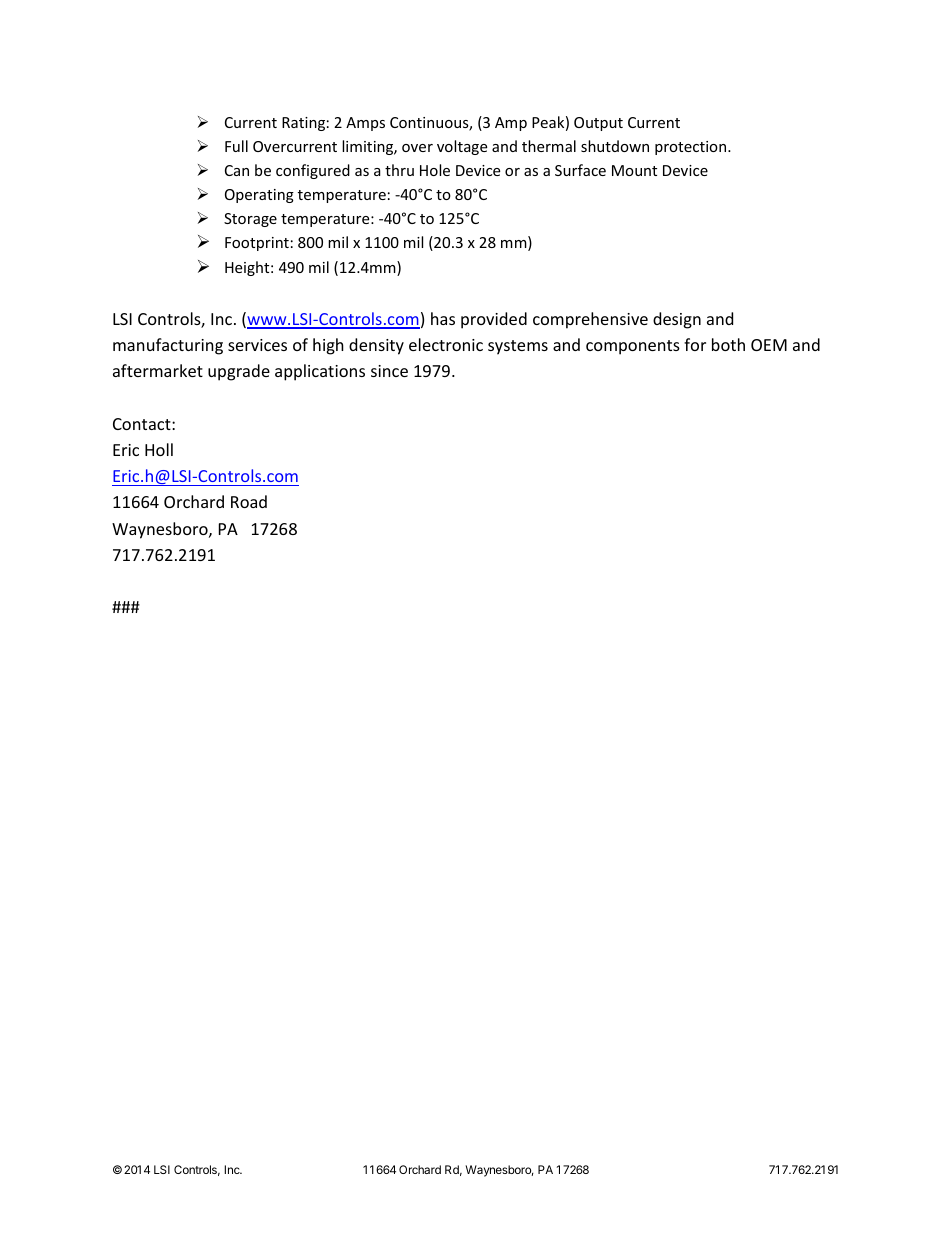 The height and width of the document is (1233, 952). What do you see at coordinates (249, 501) in the document?
I see `Road` at bounding box center [249, 501].
